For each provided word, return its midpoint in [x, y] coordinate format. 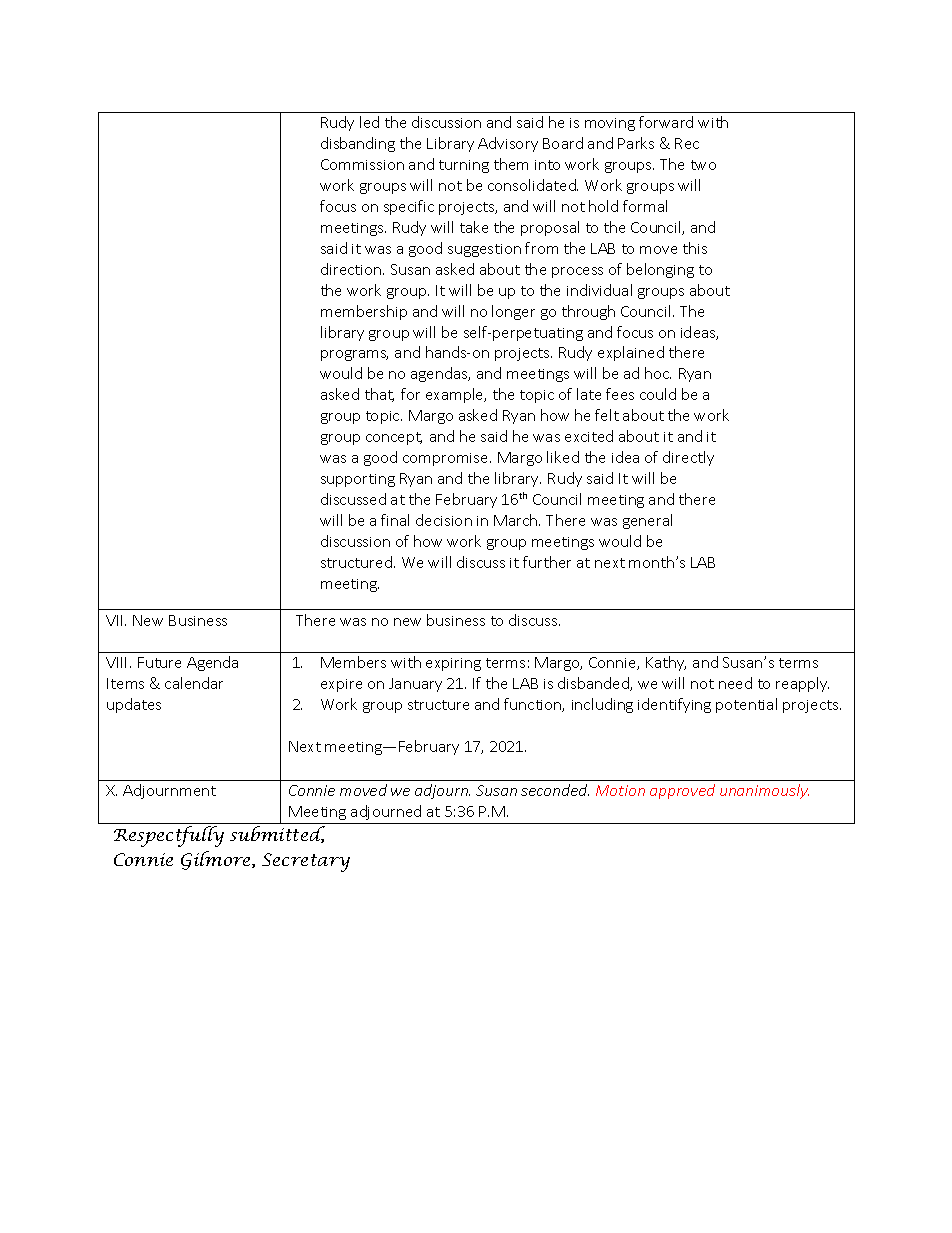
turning [464, 166]
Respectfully [169, 836]
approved [682, 791]
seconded [555, 790]
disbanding [358, 144]
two [703, 165]
